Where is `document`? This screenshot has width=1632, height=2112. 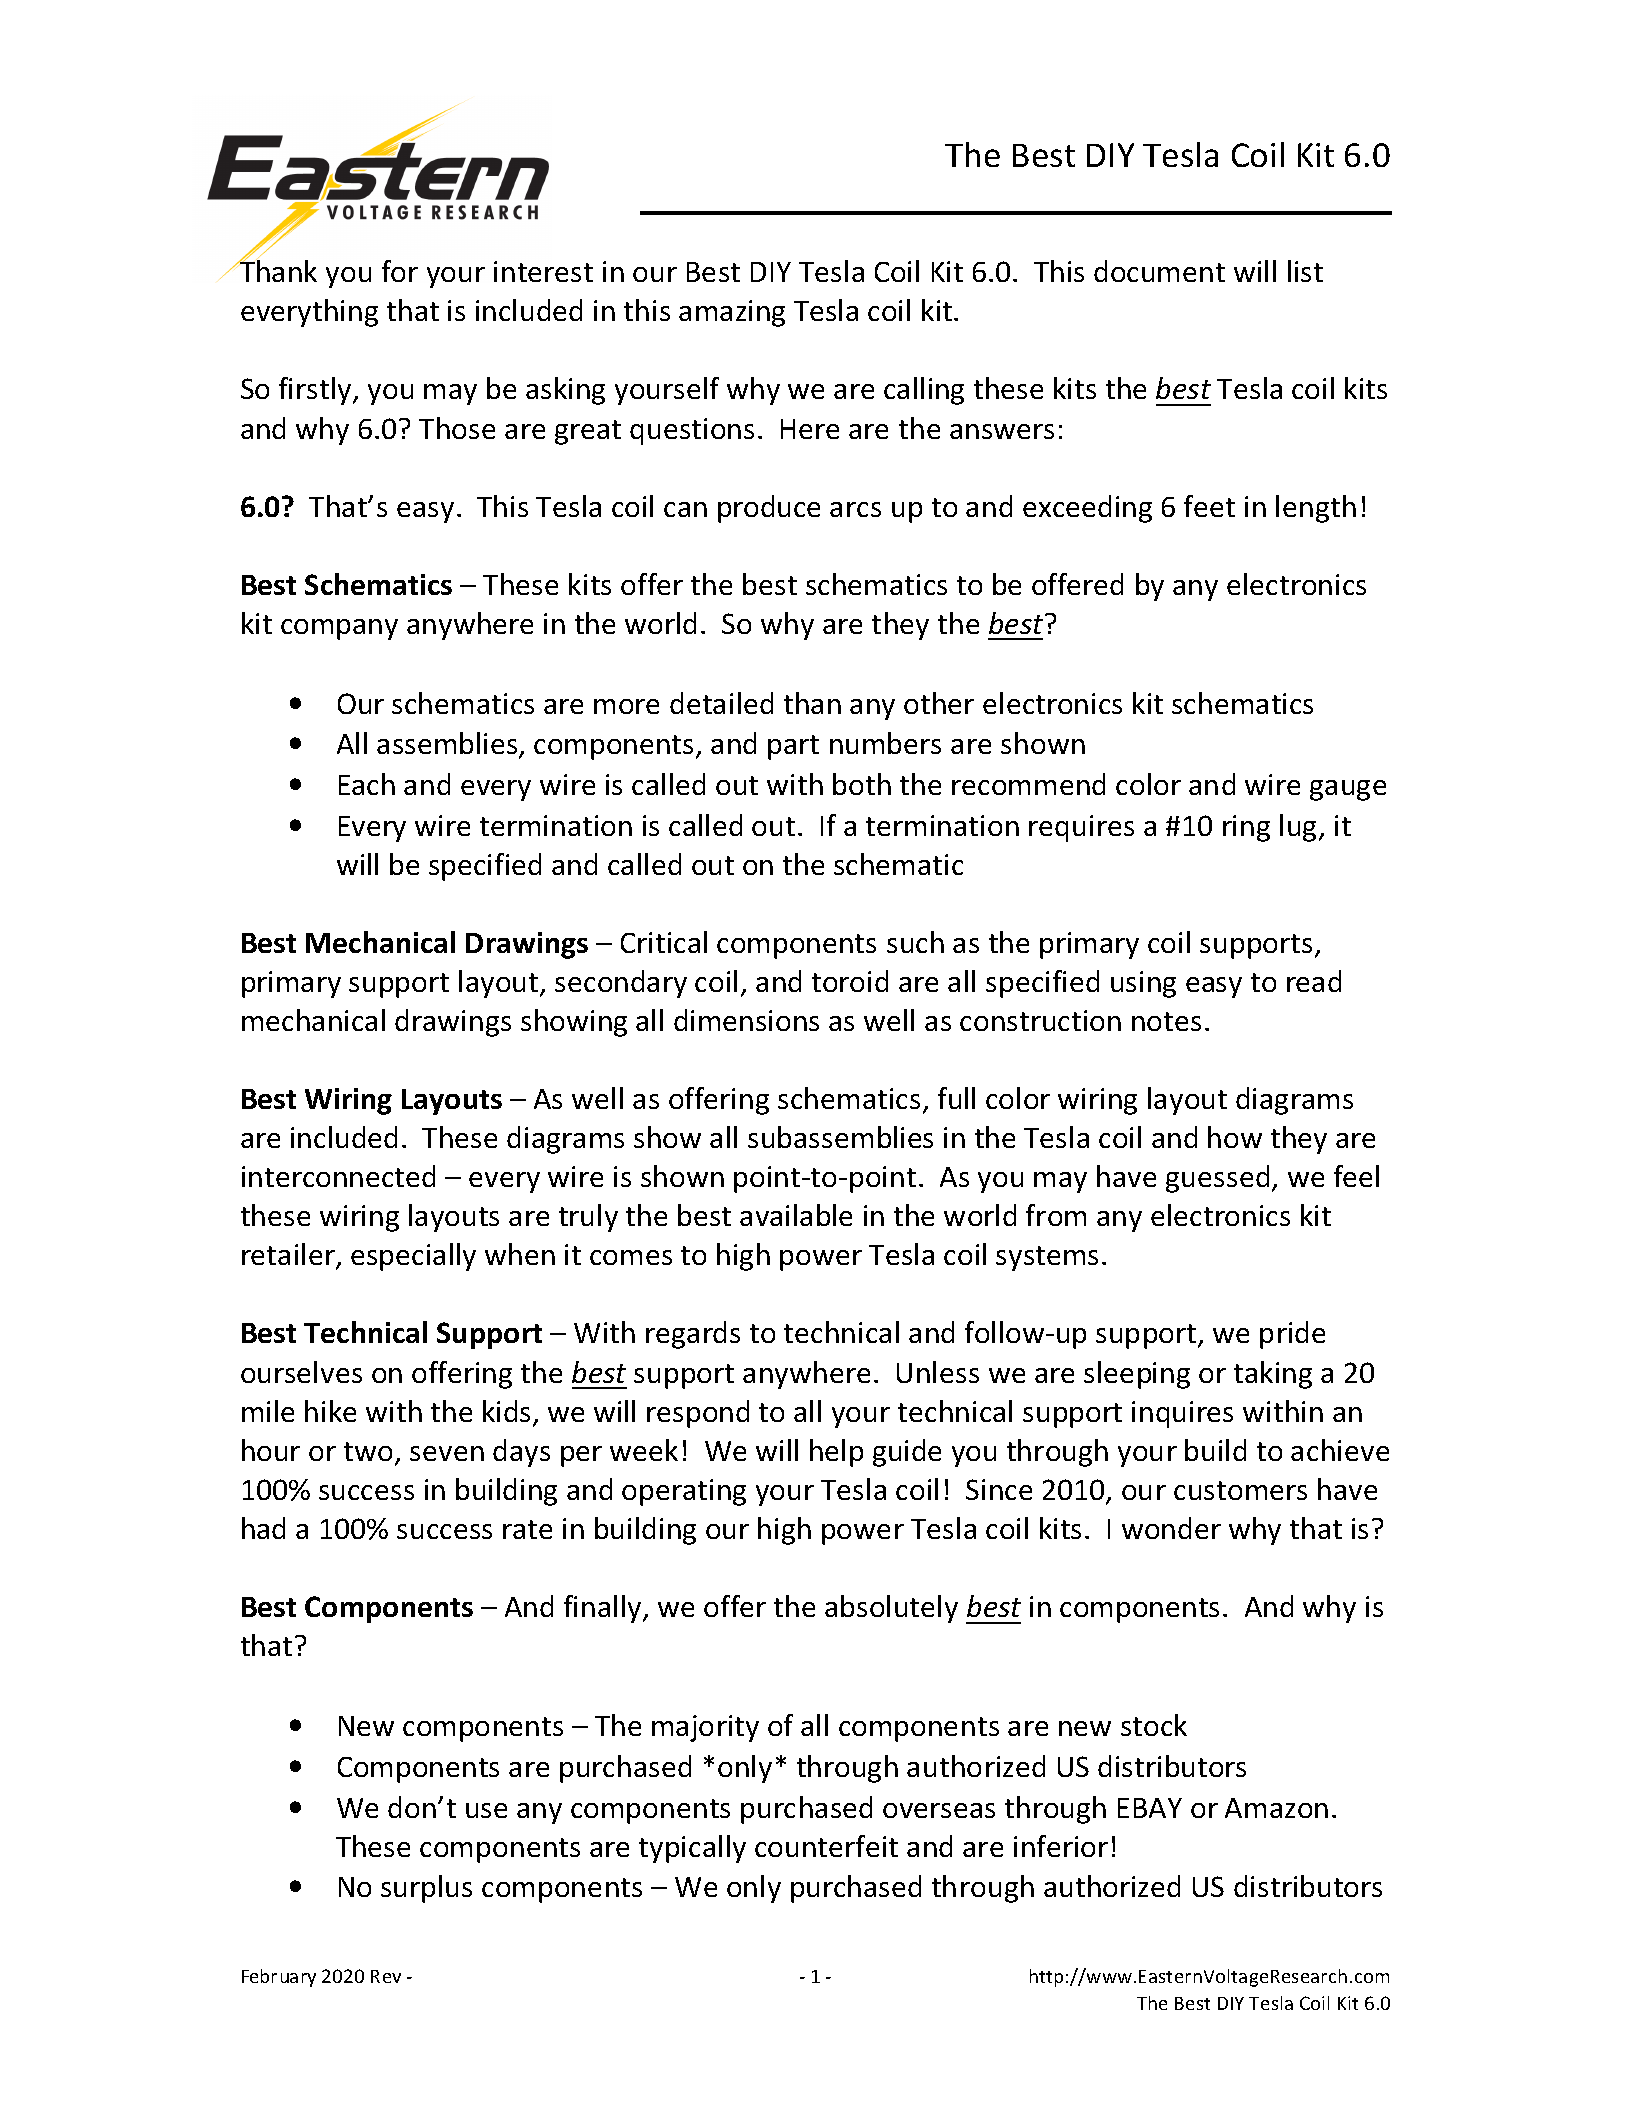 document is located at coordinates (1159, 271).
